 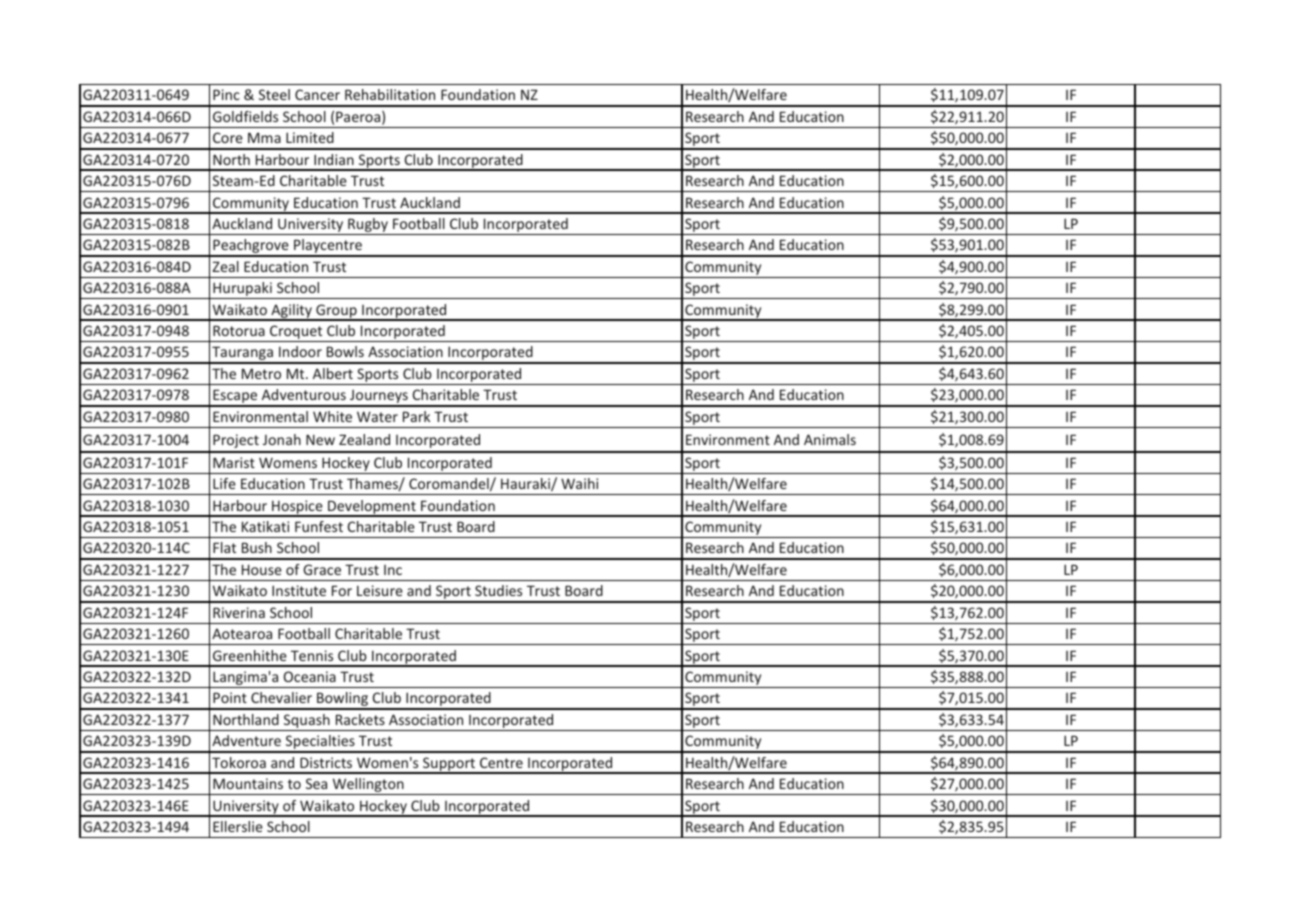 I want to click on Districts, so click(x=326, y=762).
